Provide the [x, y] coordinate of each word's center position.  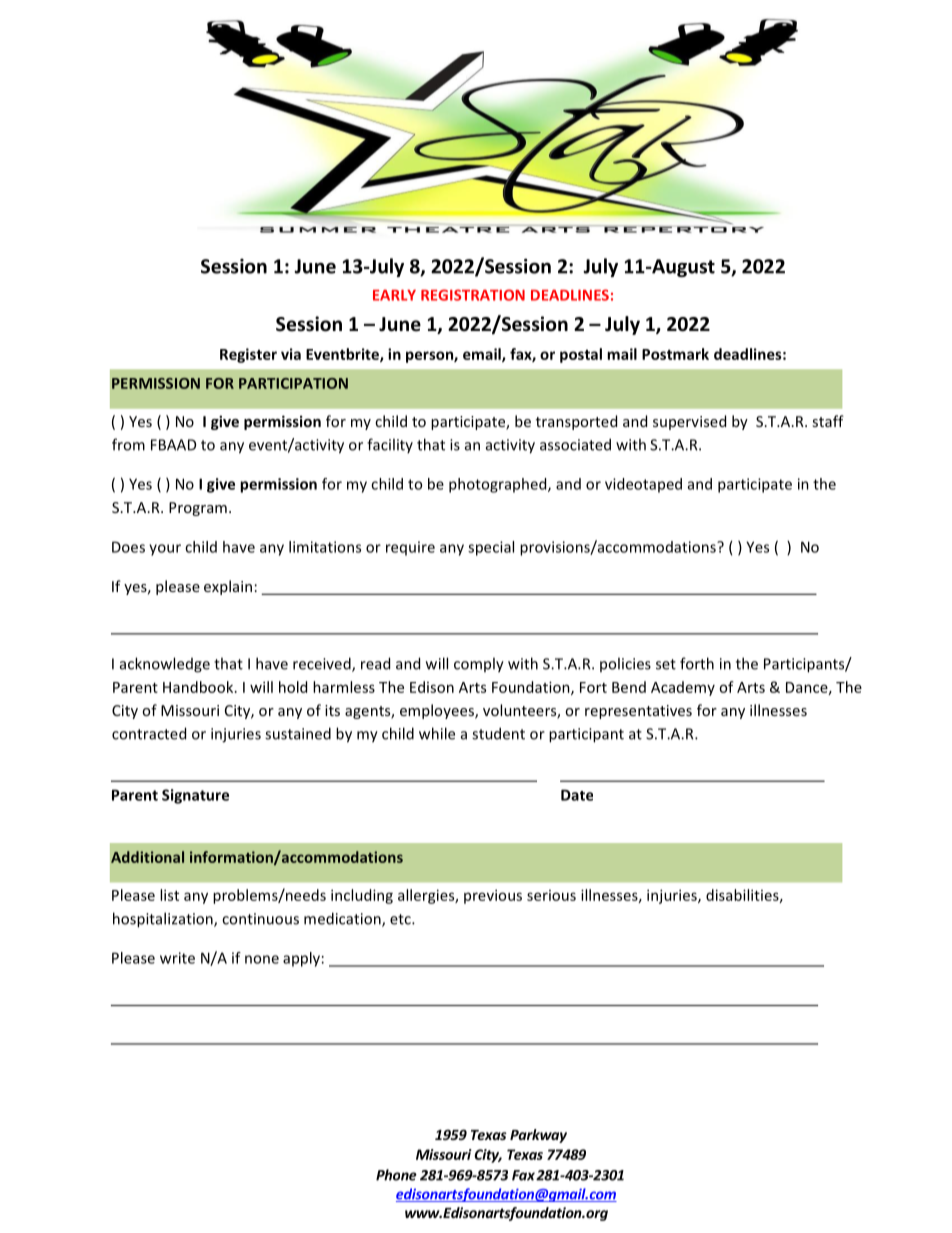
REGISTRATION [473, 295]
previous [493, 896]
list [169, 895]
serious [551, 895]
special [491, 548]
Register [248, 355]
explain [228, 587]
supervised [689, 422]
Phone [396, 1175]
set [666, 664]
